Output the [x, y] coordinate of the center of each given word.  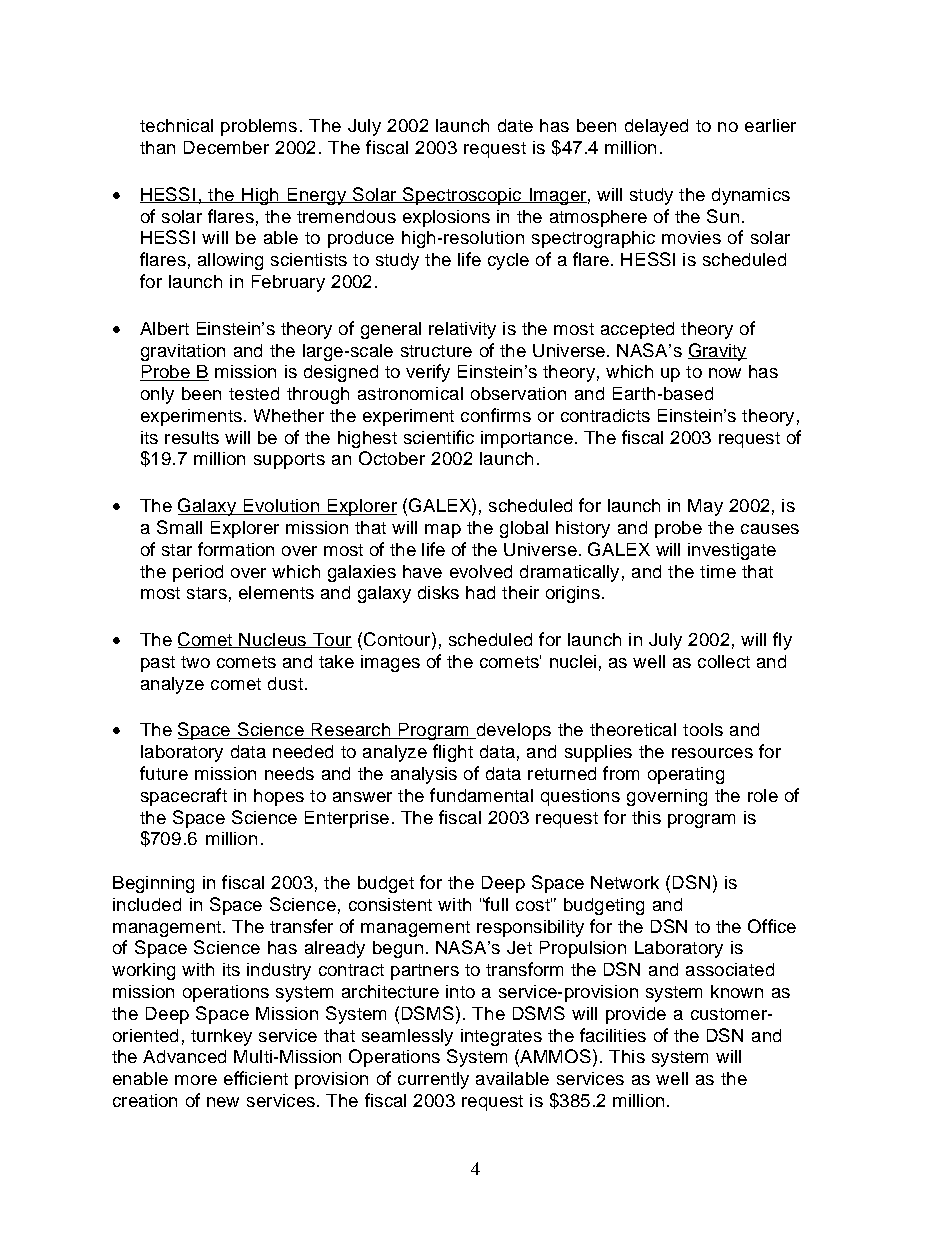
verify [428, 373]
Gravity [717, 352]
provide [636, 1015]
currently [433, 1080]
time [718, 571]
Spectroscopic [462, 196]
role [763, 795]
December [226, 147]
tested [254, 393]
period [198, 573]
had [480, 592]
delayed [656, 127]
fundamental [481, 795]
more [196, 1080]
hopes [279, 797]
